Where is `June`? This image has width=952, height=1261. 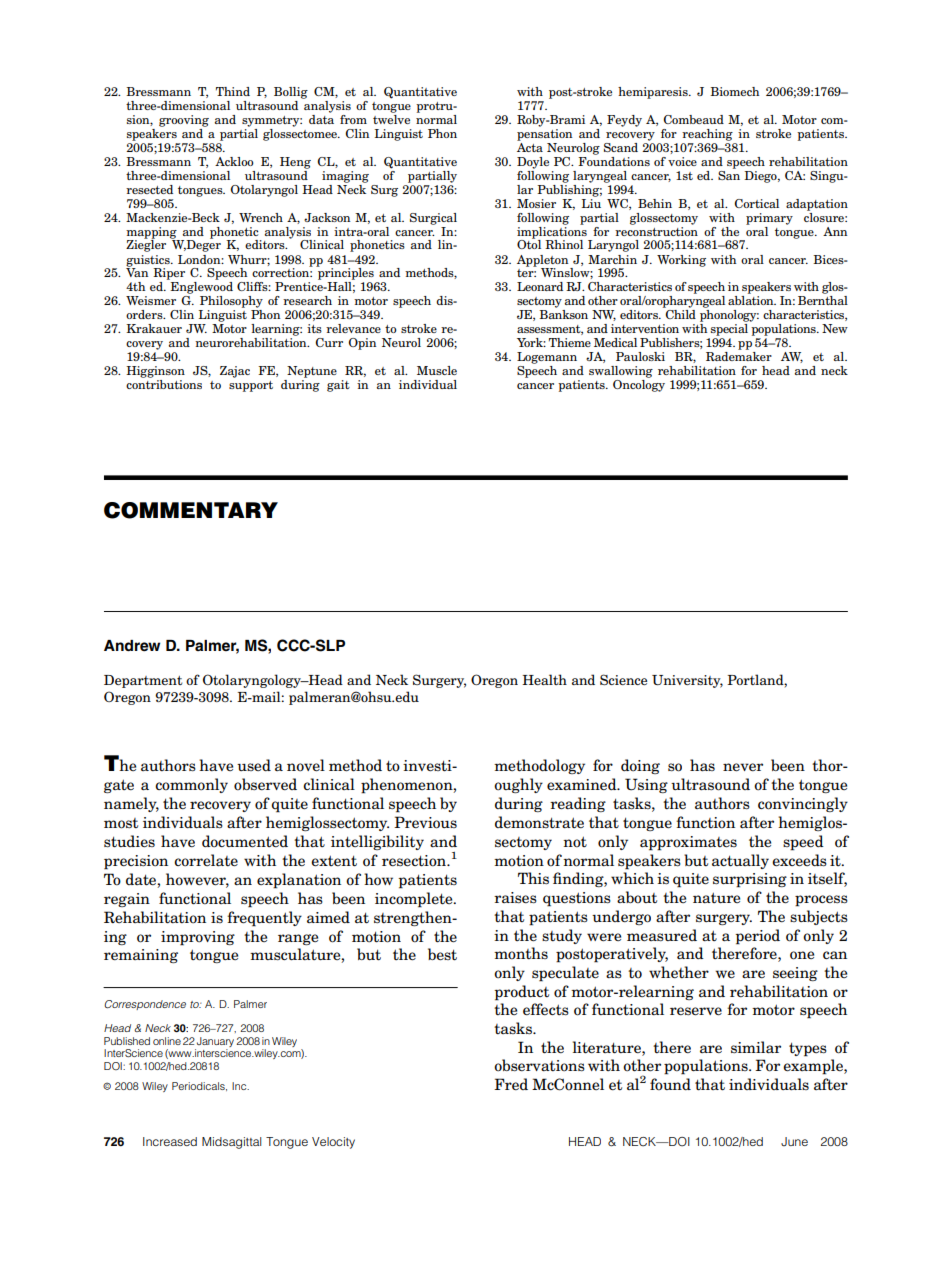 June is located at coordinates (794, 1141).
